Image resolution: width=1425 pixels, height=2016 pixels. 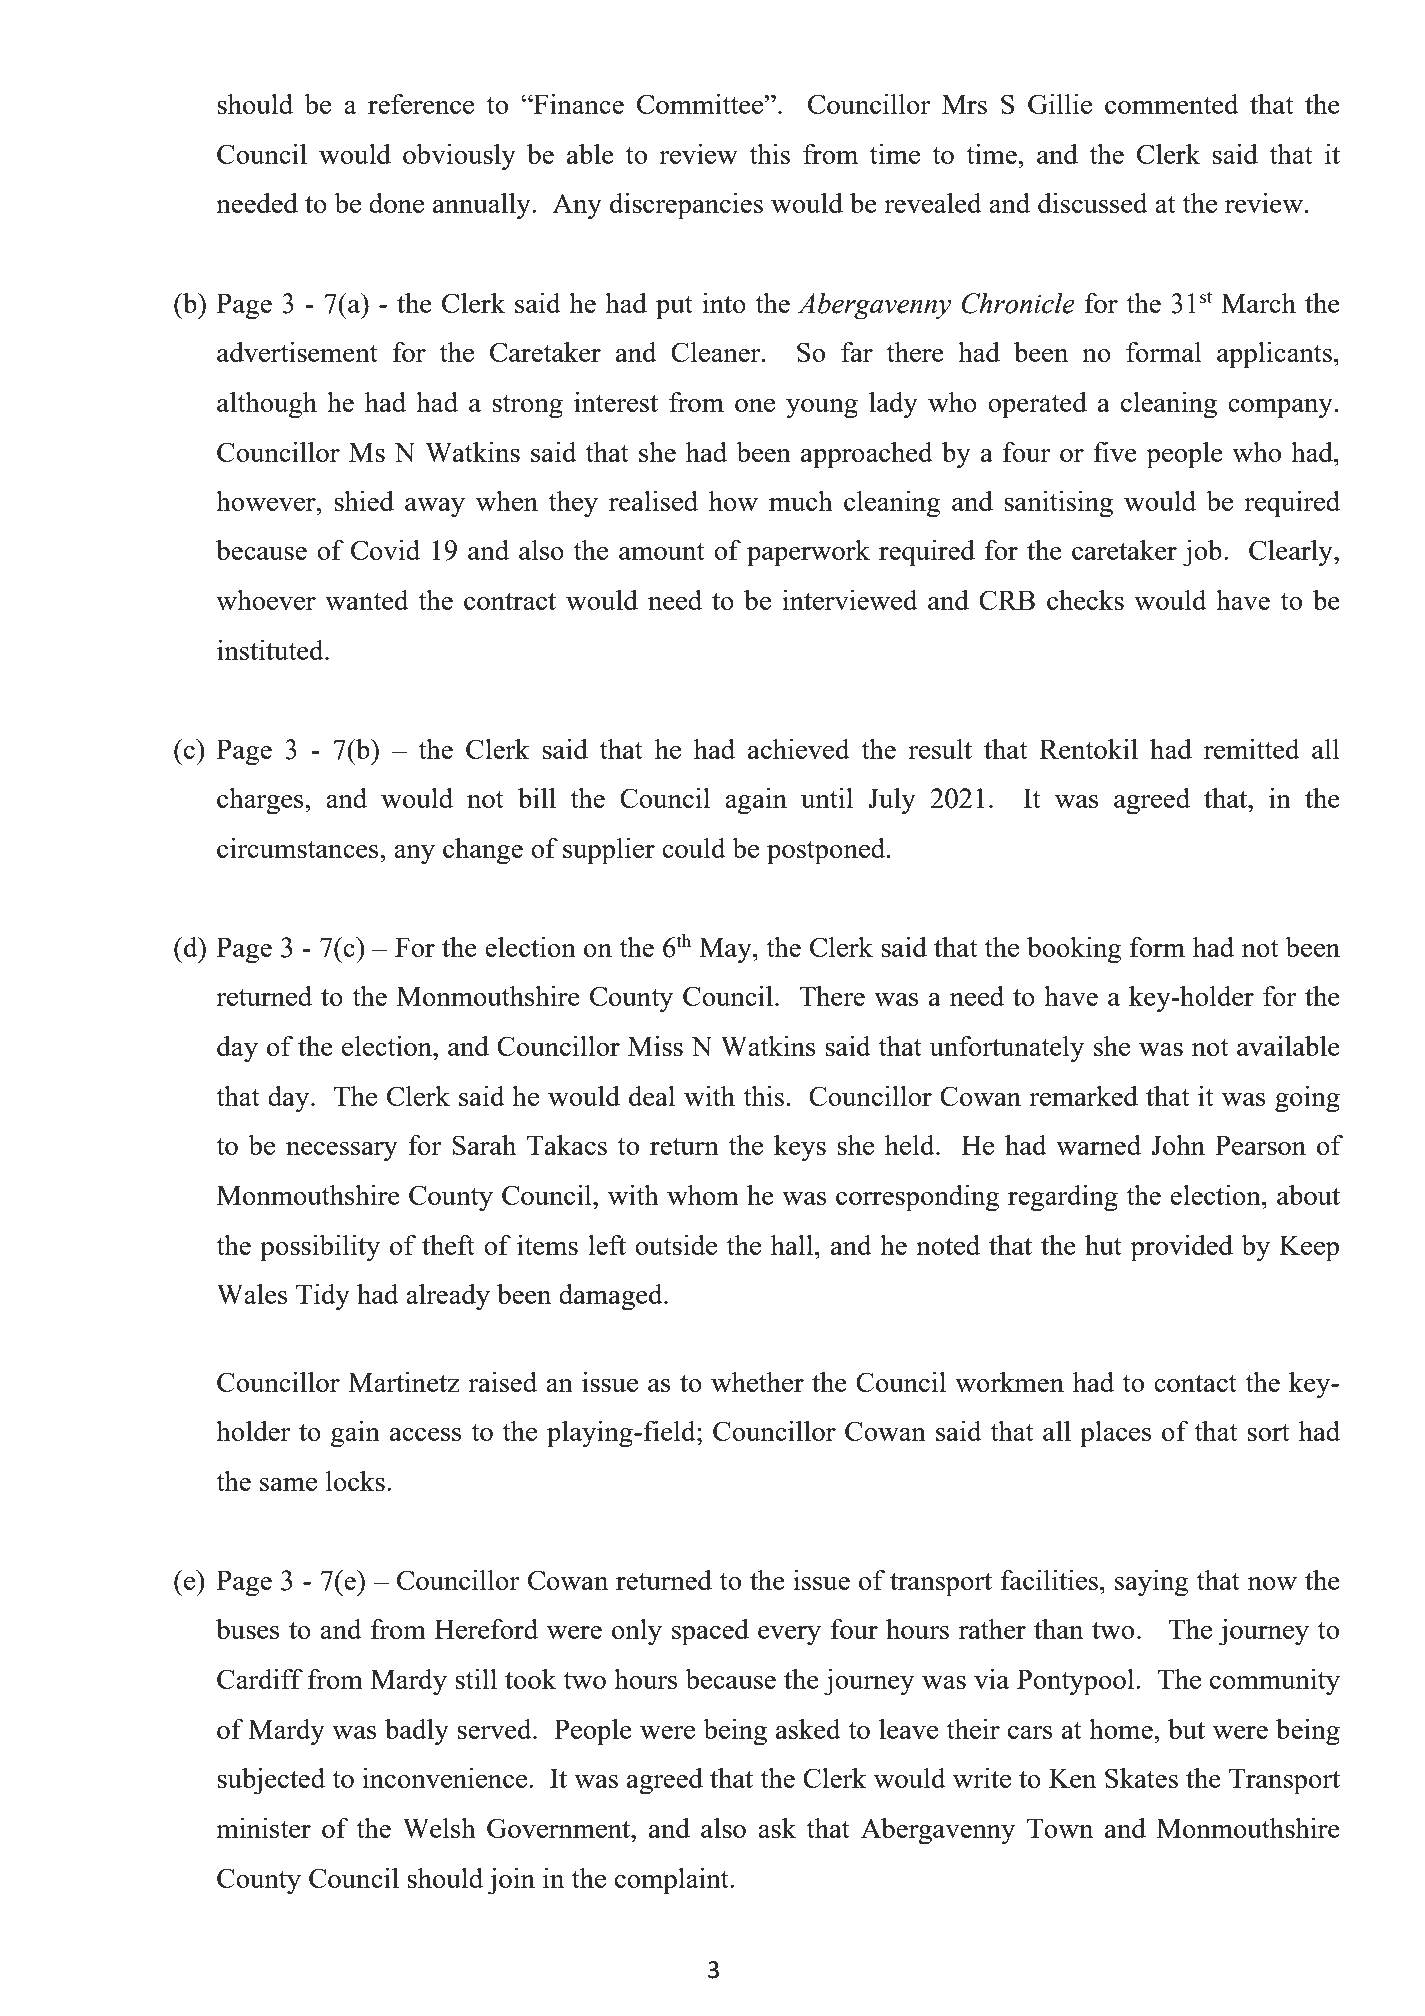 What do you see at coordinates (686, 206) in the screenshot?
I see `discrepancies` at bounding box center [686, 206].
